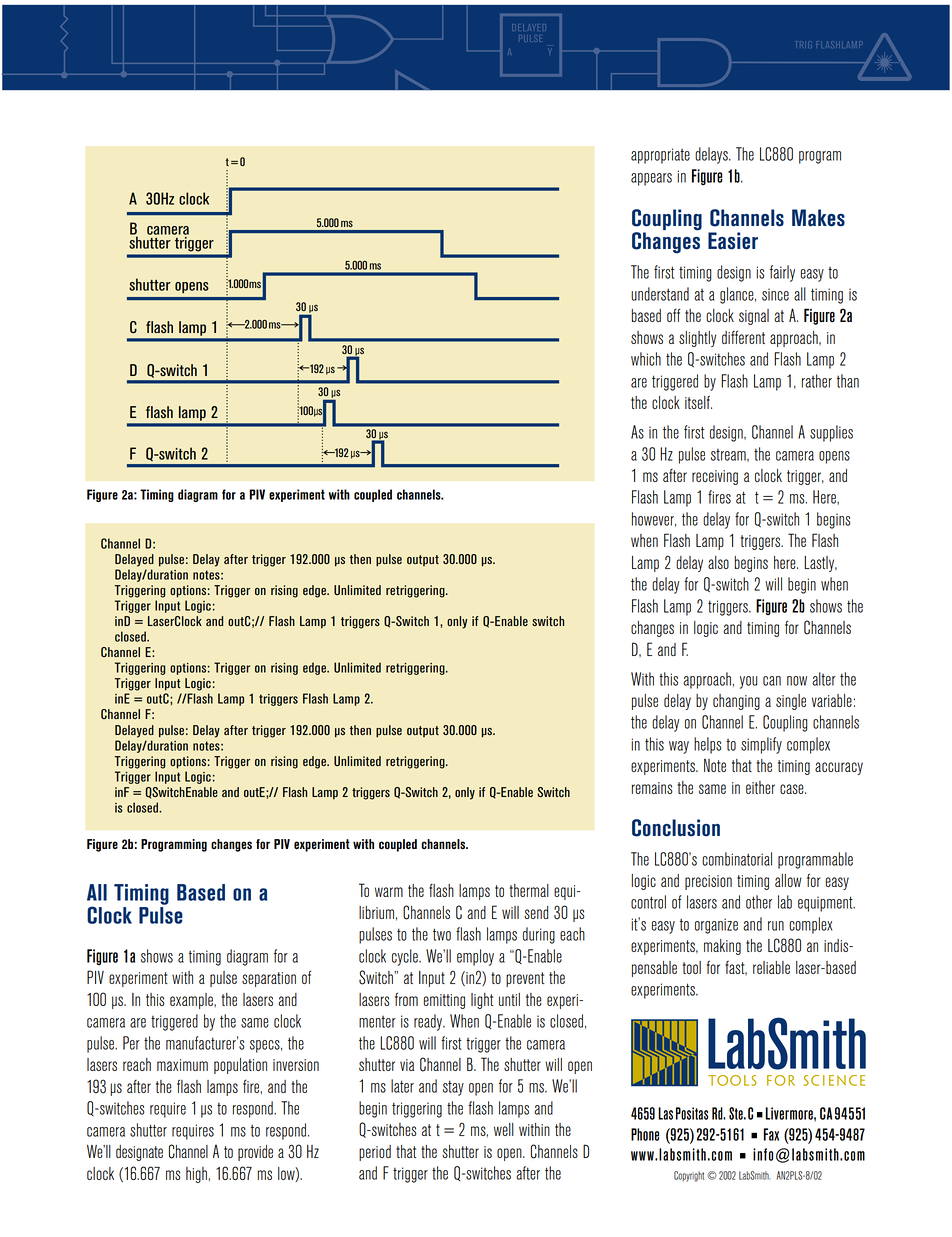 The width and height of the page is (952, 1237). What do you see at coordinates (651, 179) in the page?
I see `appears` at bounding box center [651, 179].
